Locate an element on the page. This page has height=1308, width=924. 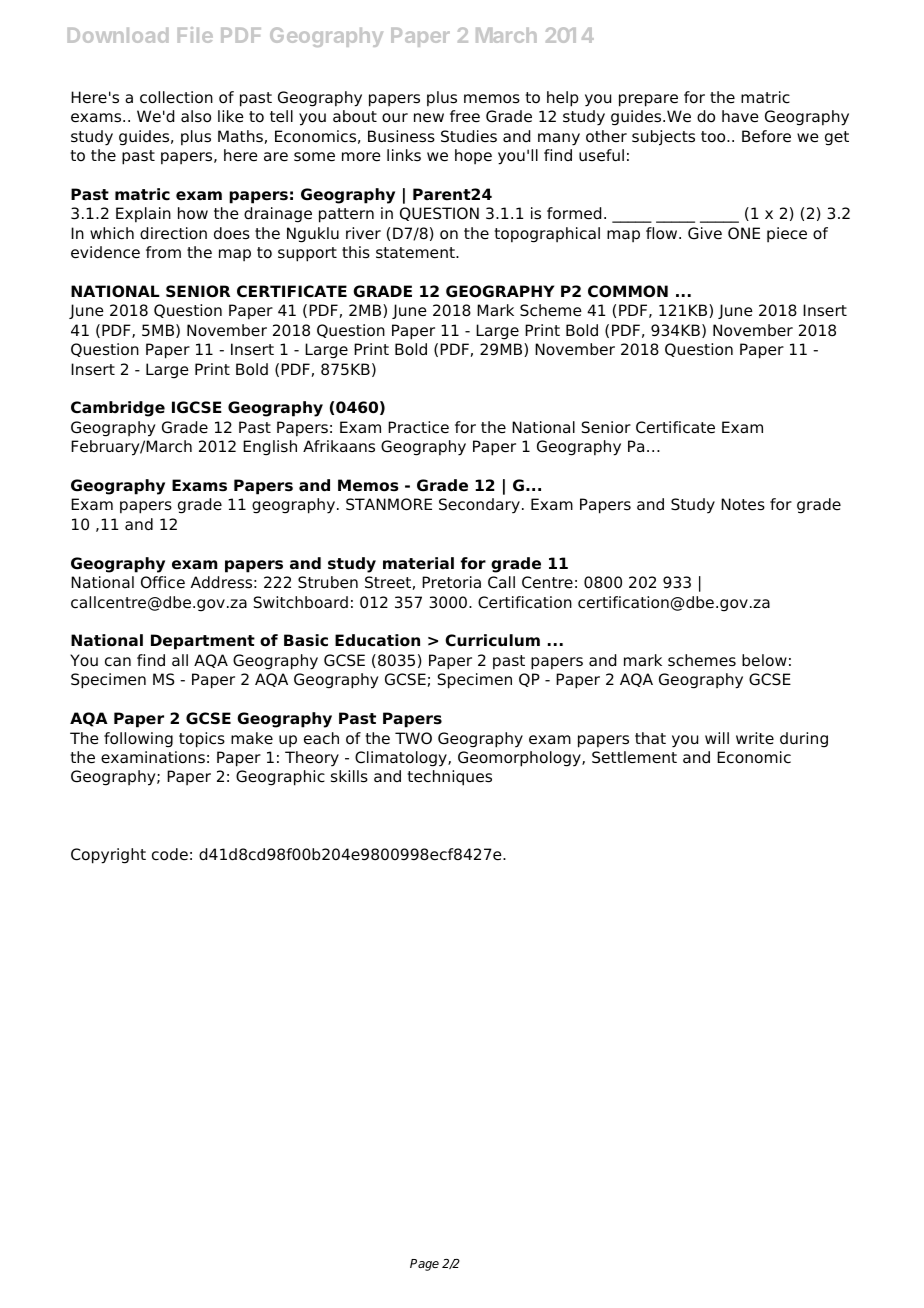
have is located at coordinates (740, 116).
